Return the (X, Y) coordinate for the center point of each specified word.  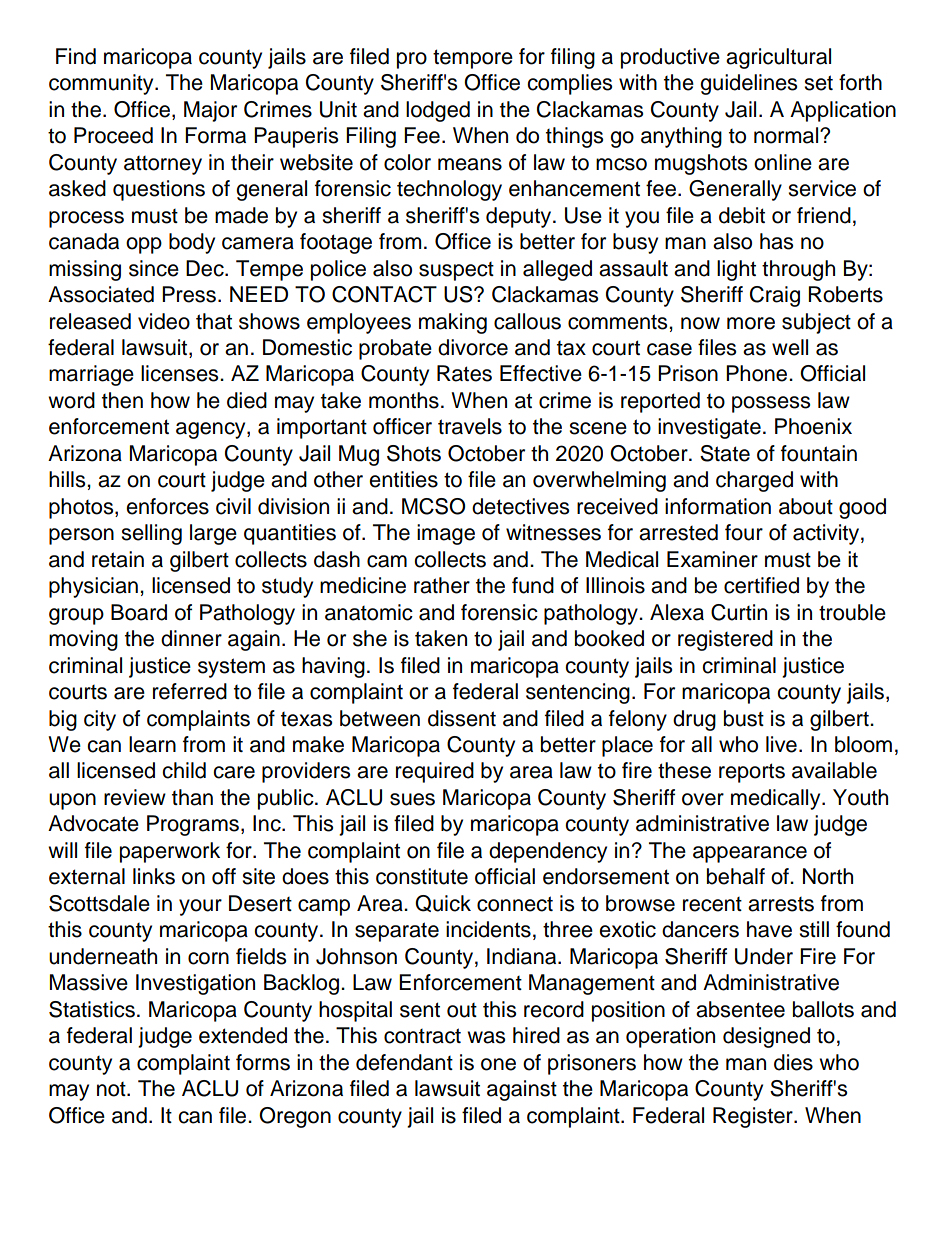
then (122, 400)
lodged (438, 111)
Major (210, 111)
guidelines (748, 84)
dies (793, 1062)
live (781, 744)
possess (771, 404)
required (435, 772)
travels (470, 426)
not (112, 1089)
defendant (404, 1062)
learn (152, 744)
